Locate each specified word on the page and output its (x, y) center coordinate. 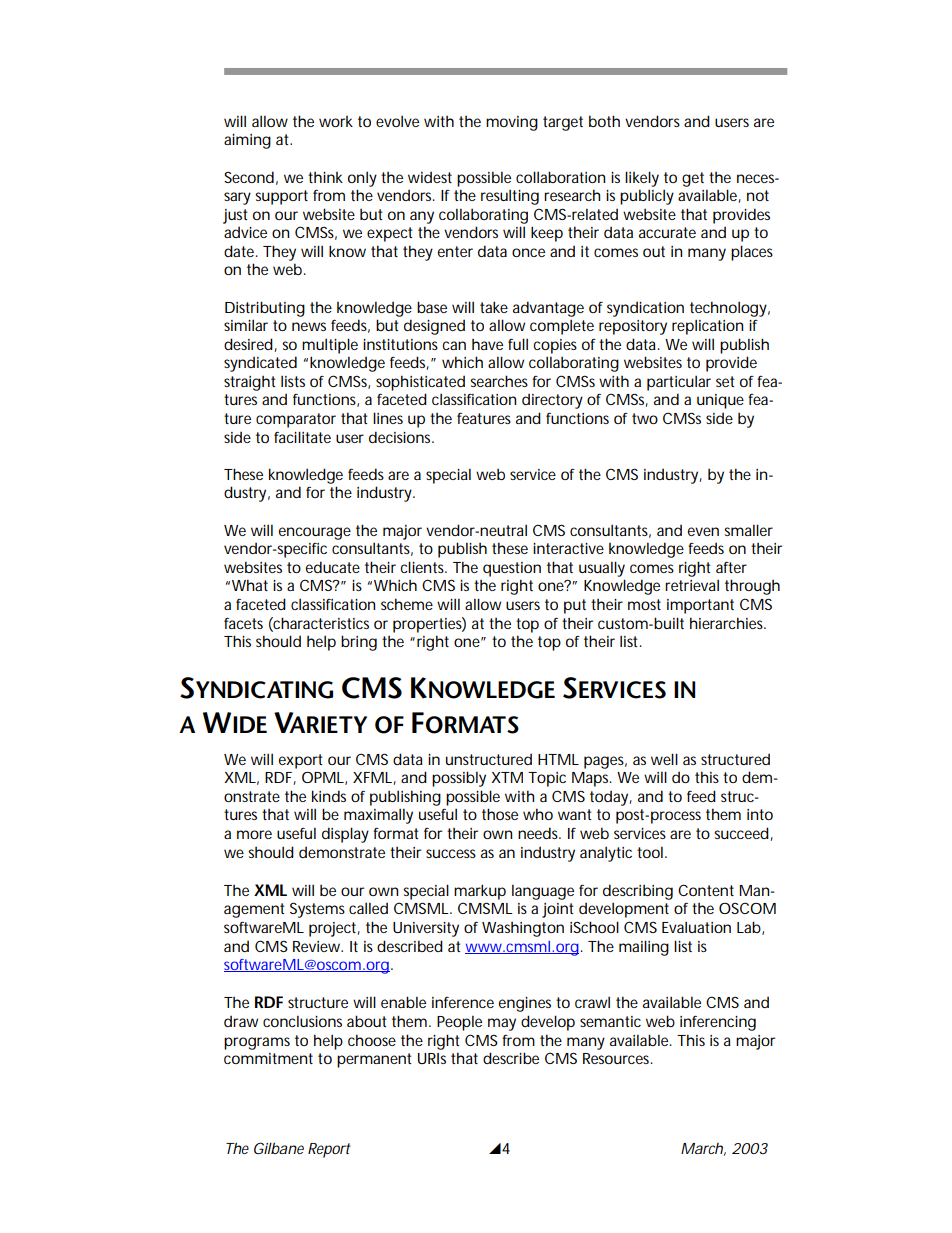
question (512, 569)
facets (243, 623)
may (502, 1024)
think (325, 177)
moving (512, 123)
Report (329, 1150)
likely (642, 179)
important (700, 606)
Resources (618, 1058)
